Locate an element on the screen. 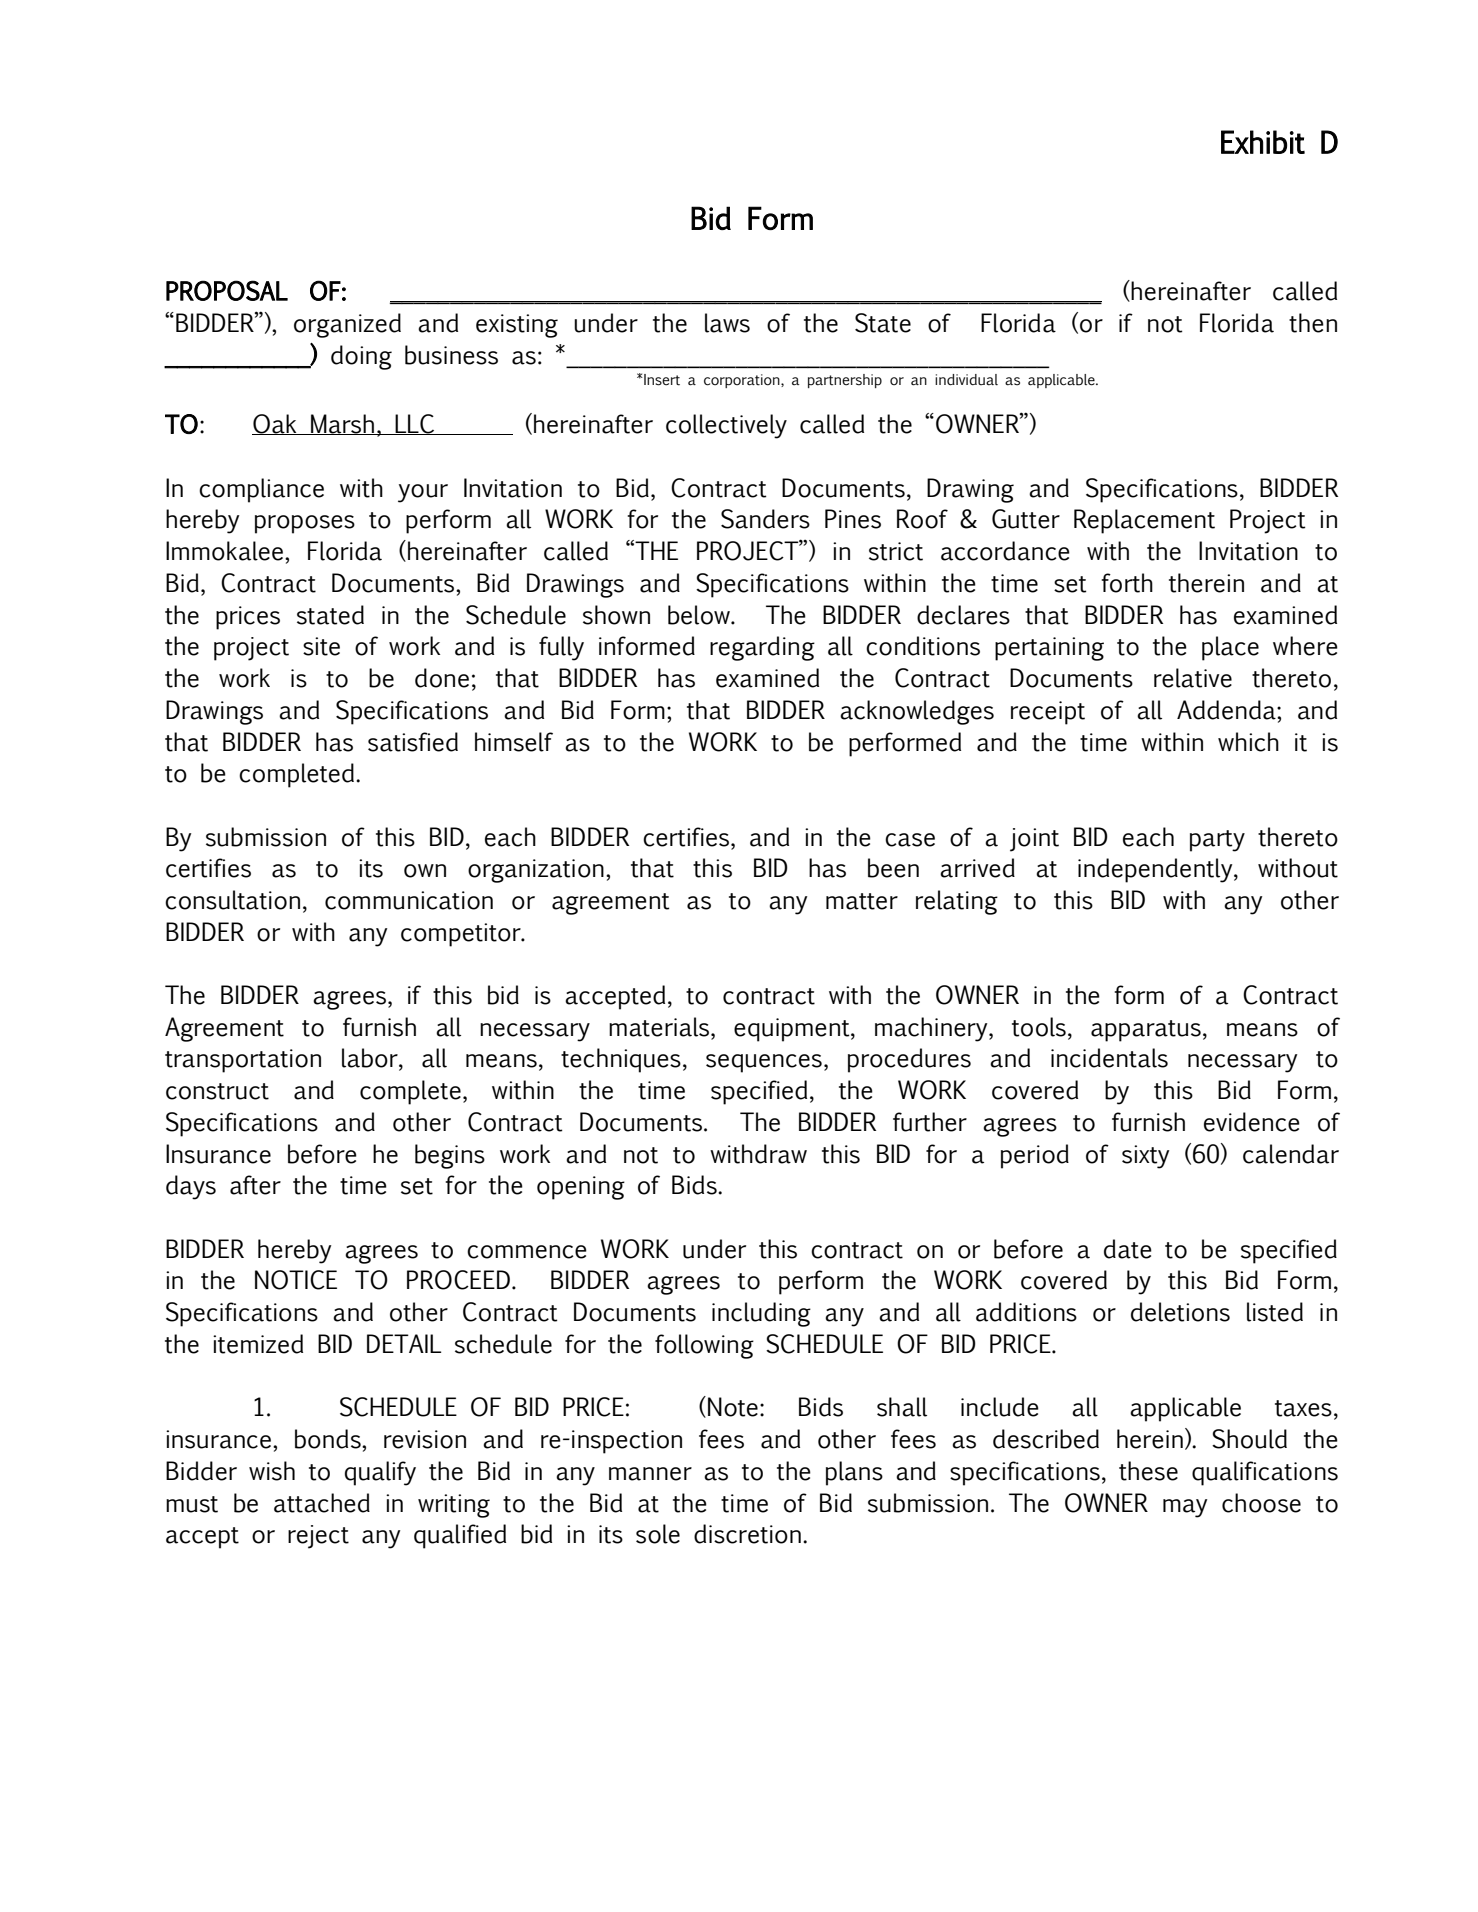 The width and height of the screenshot is (1478, 1912). attached is located at coordinates (322, 1503).
